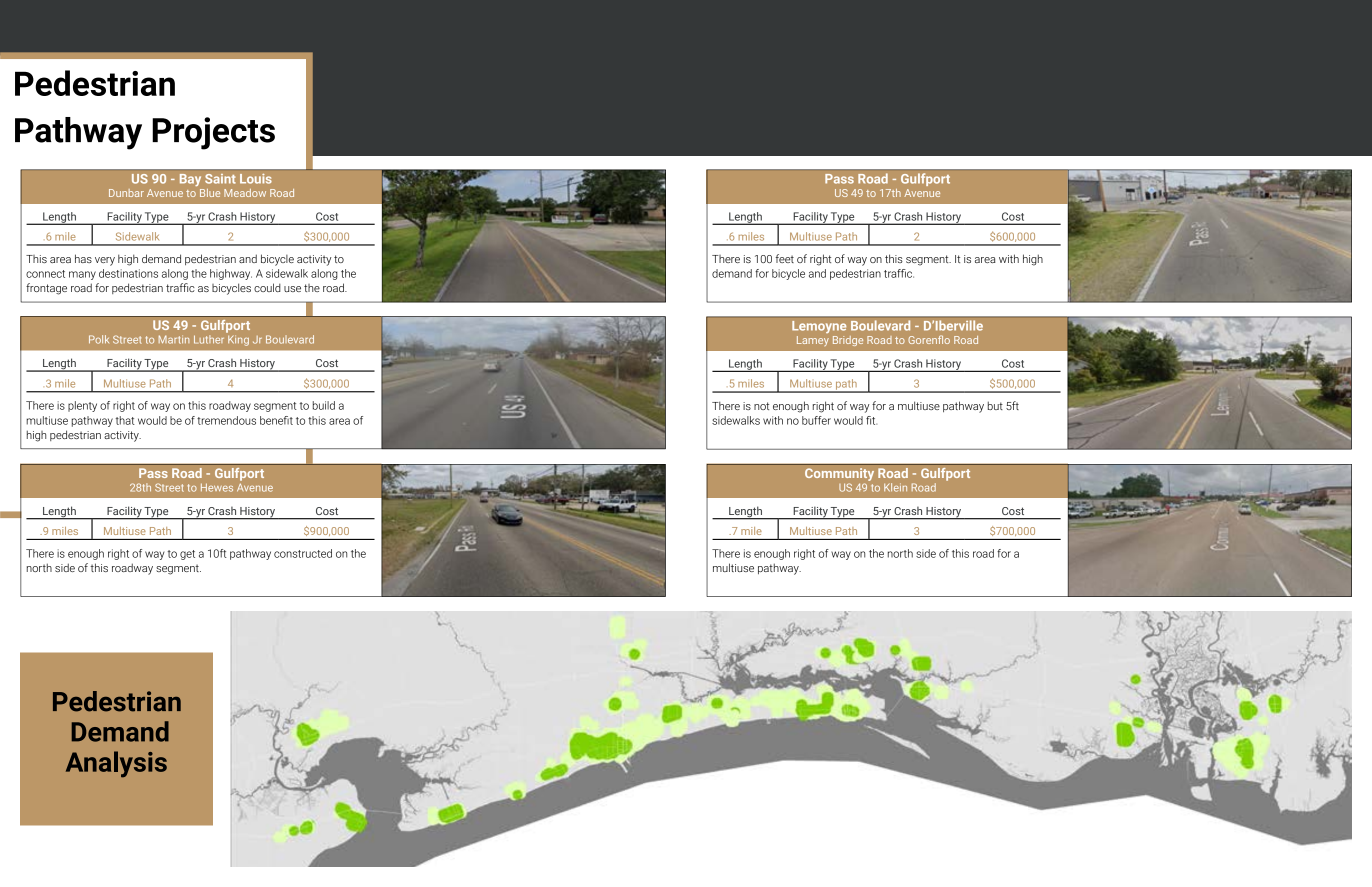 The height and width of the document is (887, 1372). What do you see at coordinates (303, 553) in the document?
I see `constructed` at bounding box center [303, 553].
